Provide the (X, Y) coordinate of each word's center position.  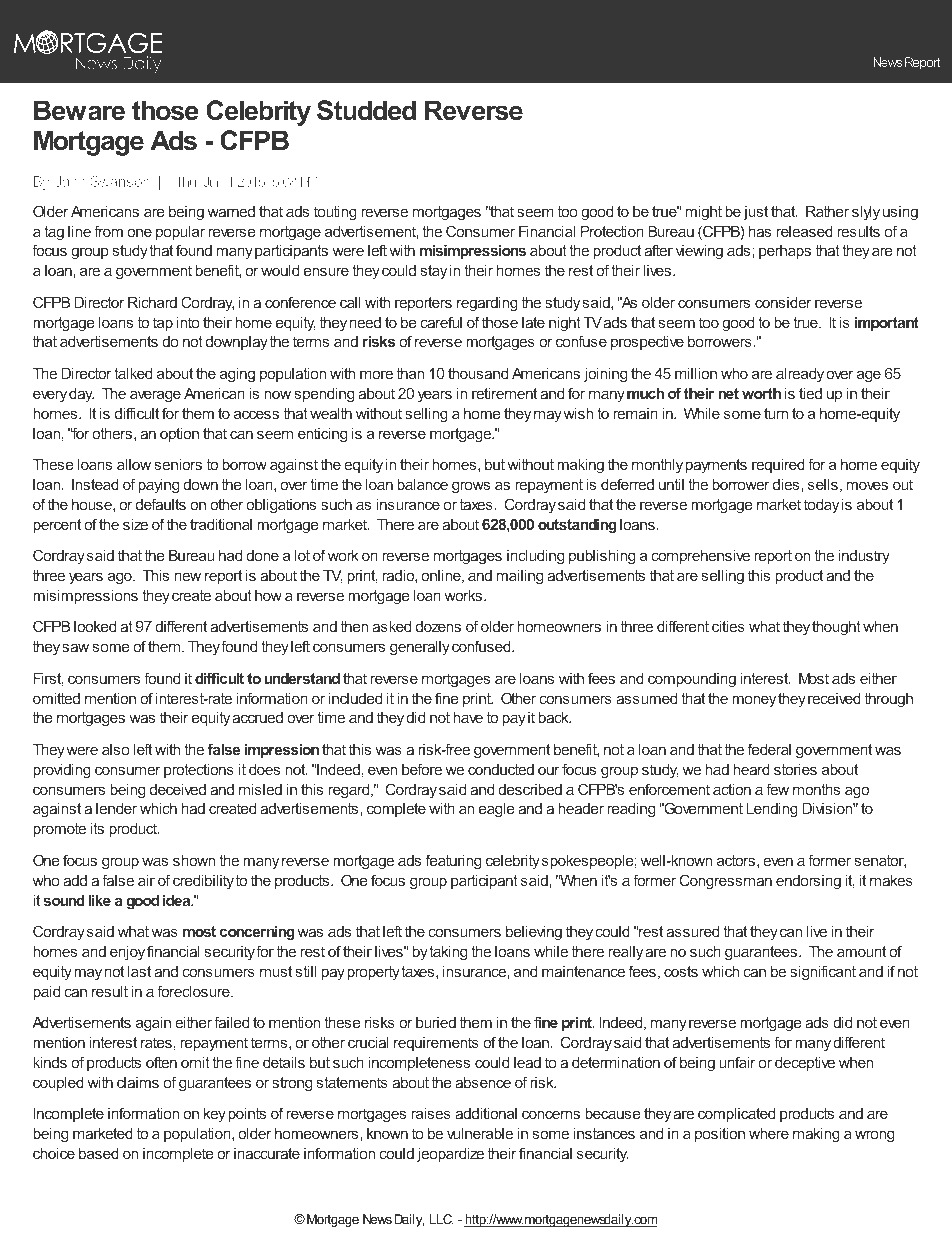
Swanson (120, 181)
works (464, 595)
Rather (827, 211)
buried (436, 1022)
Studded (366, 110)
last (139, 971)
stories (795, 769)
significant (823, 973)
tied (810, 393)
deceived (178, 789)
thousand (478, 373)
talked (133, 373)
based (99, 1153)
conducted (501, 769)
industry (864, 557)
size (135, 524)
